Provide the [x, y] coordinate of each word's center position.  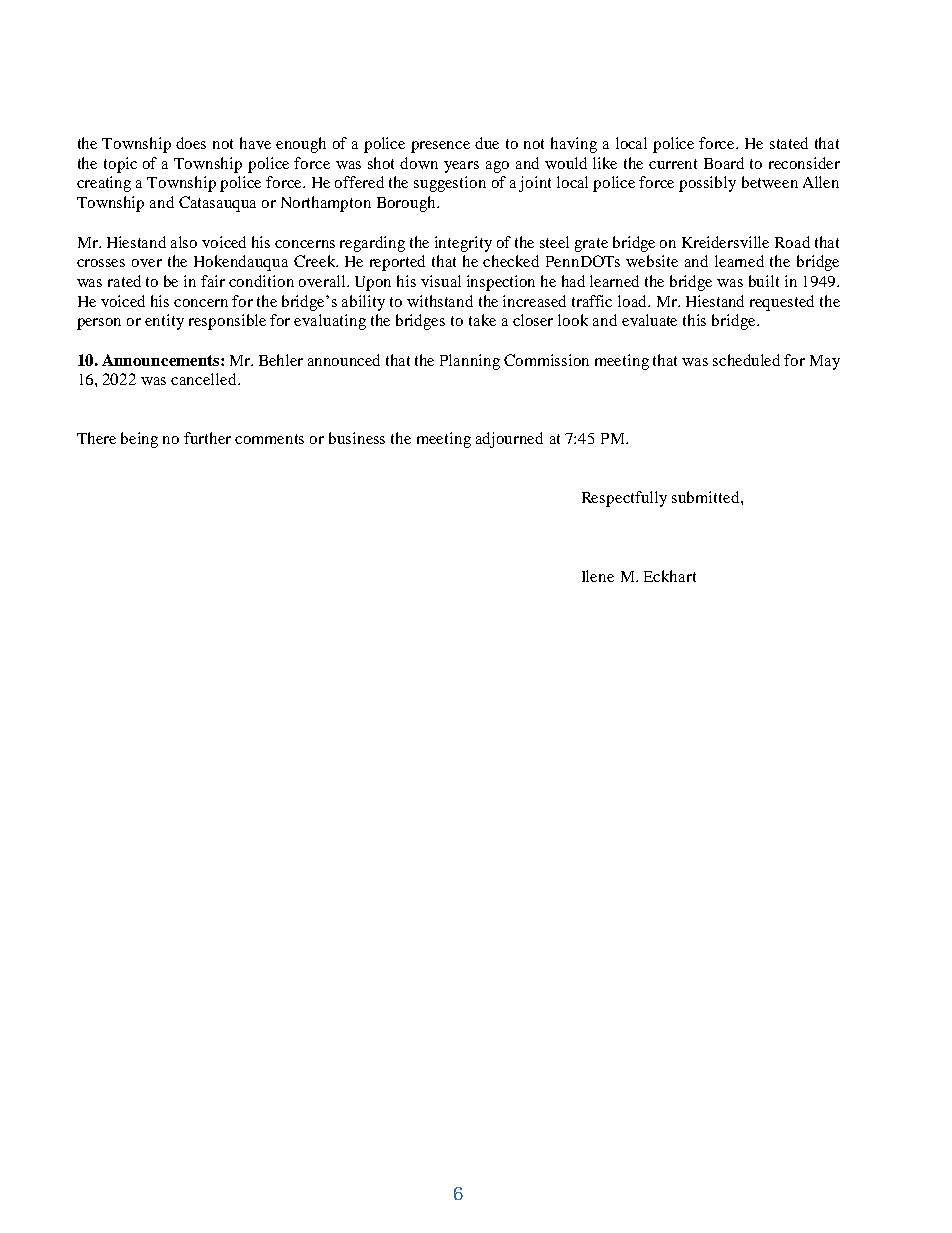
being [139, 440]
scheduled [746, 360]
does [191, 143]
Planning [470, 362]
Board [724, 163]
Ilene [598, 576]
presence [440, 147]
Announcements [162, 360]
